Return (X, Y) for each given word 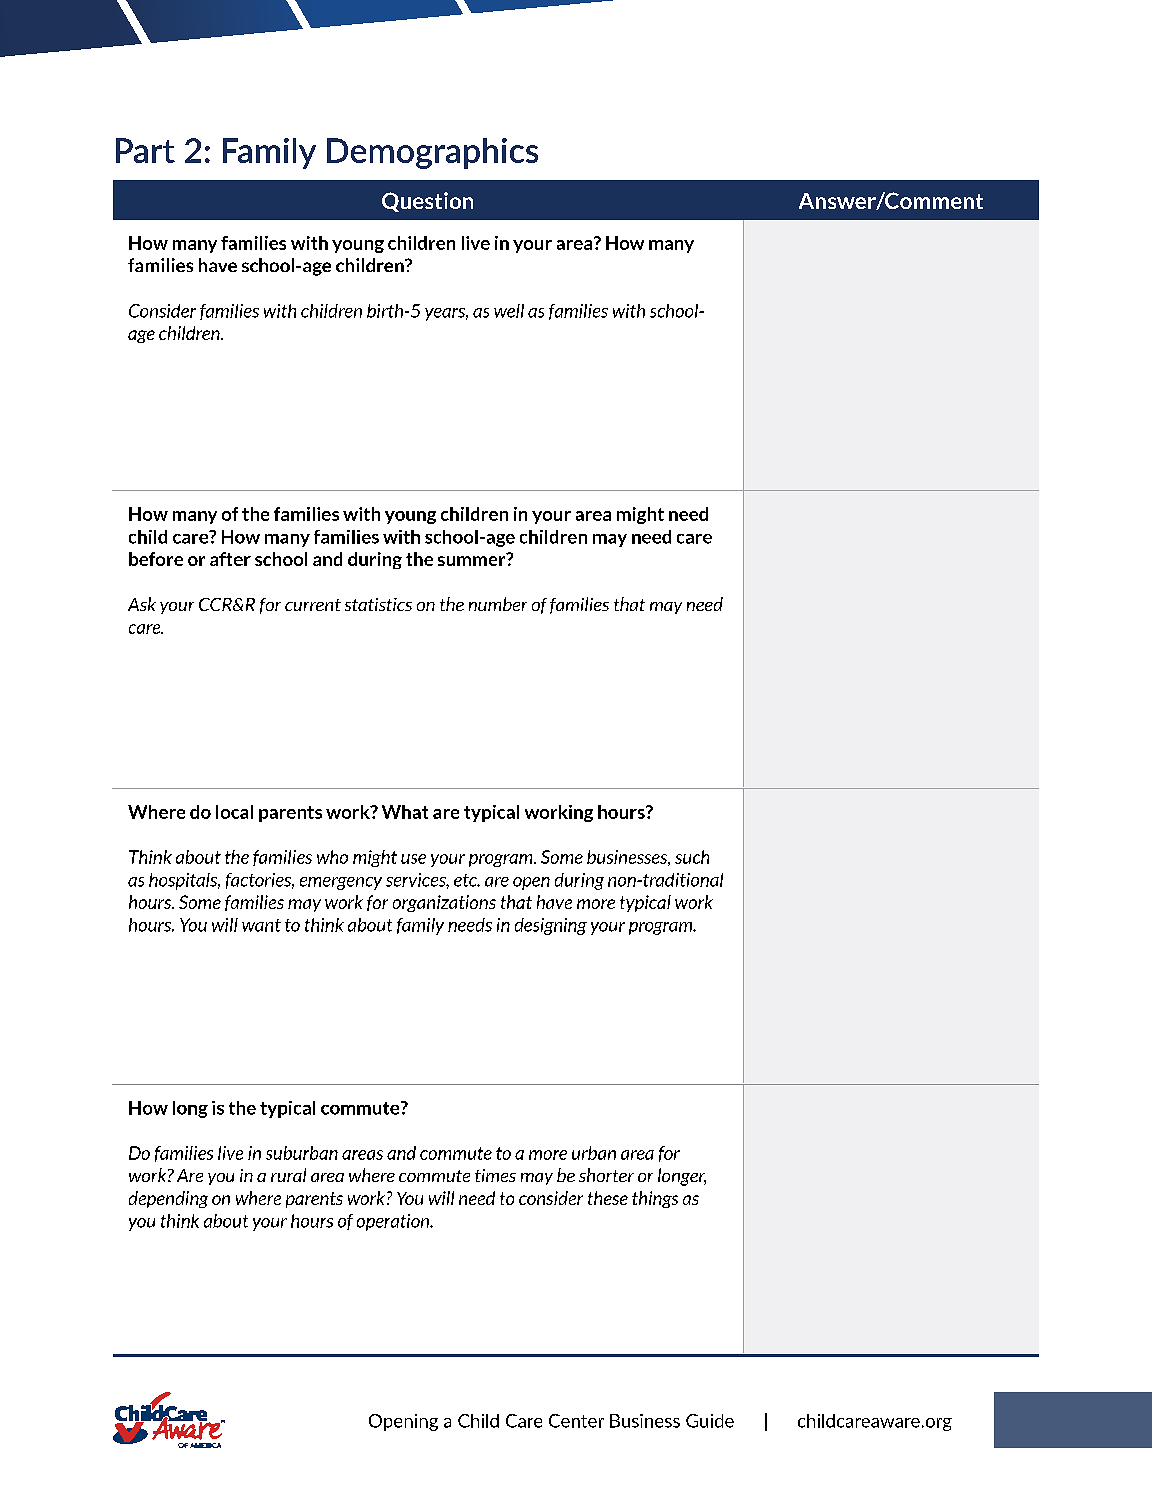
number (498, 604)
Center (576, 1421)
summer (473, 560)
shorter (606, 1175)
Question (427, 202)
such (692, 857)
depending (168, 1199)
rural (288, 1175)
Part (145, 150)
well (509, 311)
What (405, 812)
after (230, 559)
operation (394, 1222)
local (234, 812)
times (495, 1175)
